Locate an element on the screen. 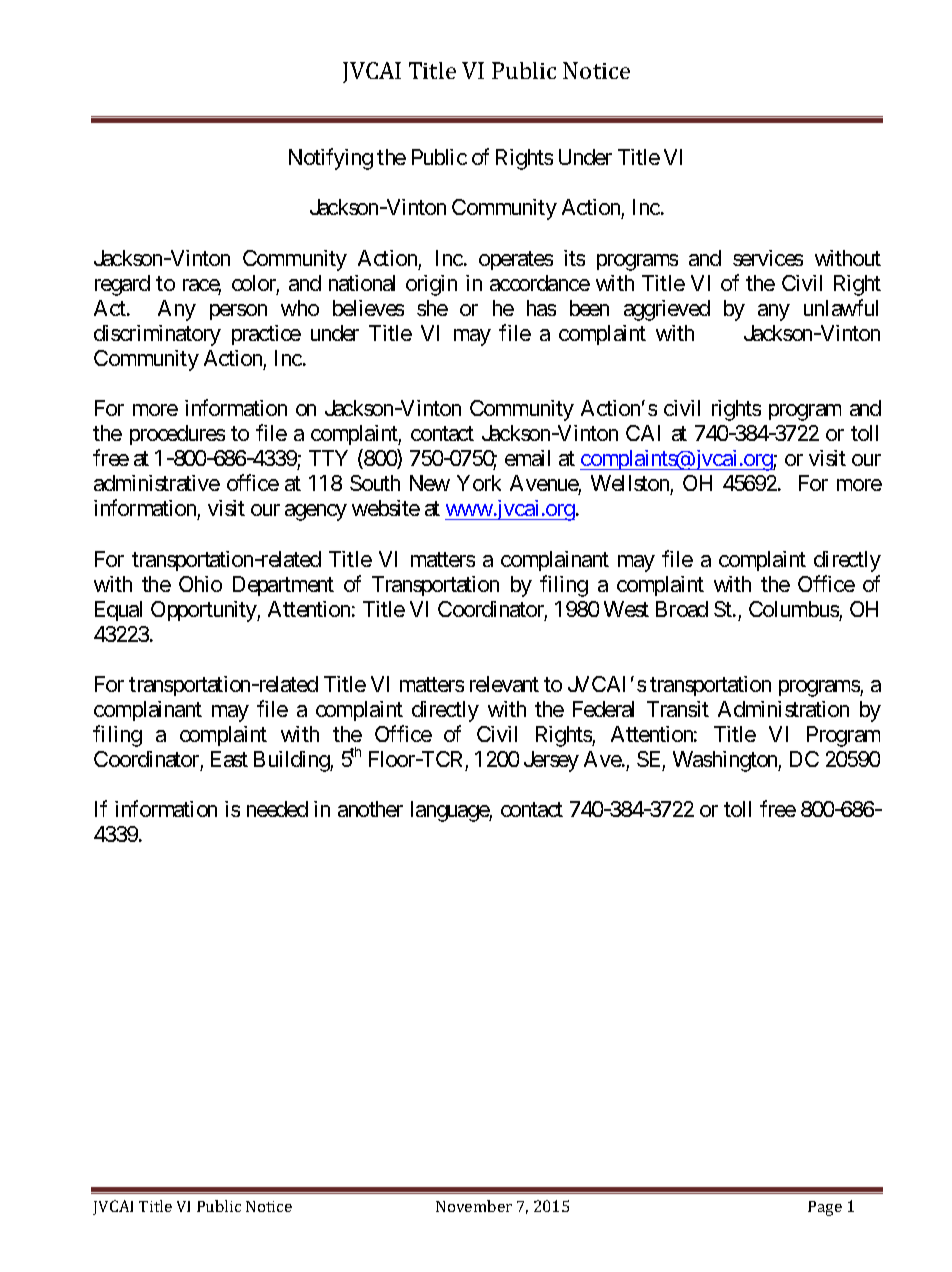 This screenshot has height=1272, width=952. Notifying is located at coordinates (331, 159).
